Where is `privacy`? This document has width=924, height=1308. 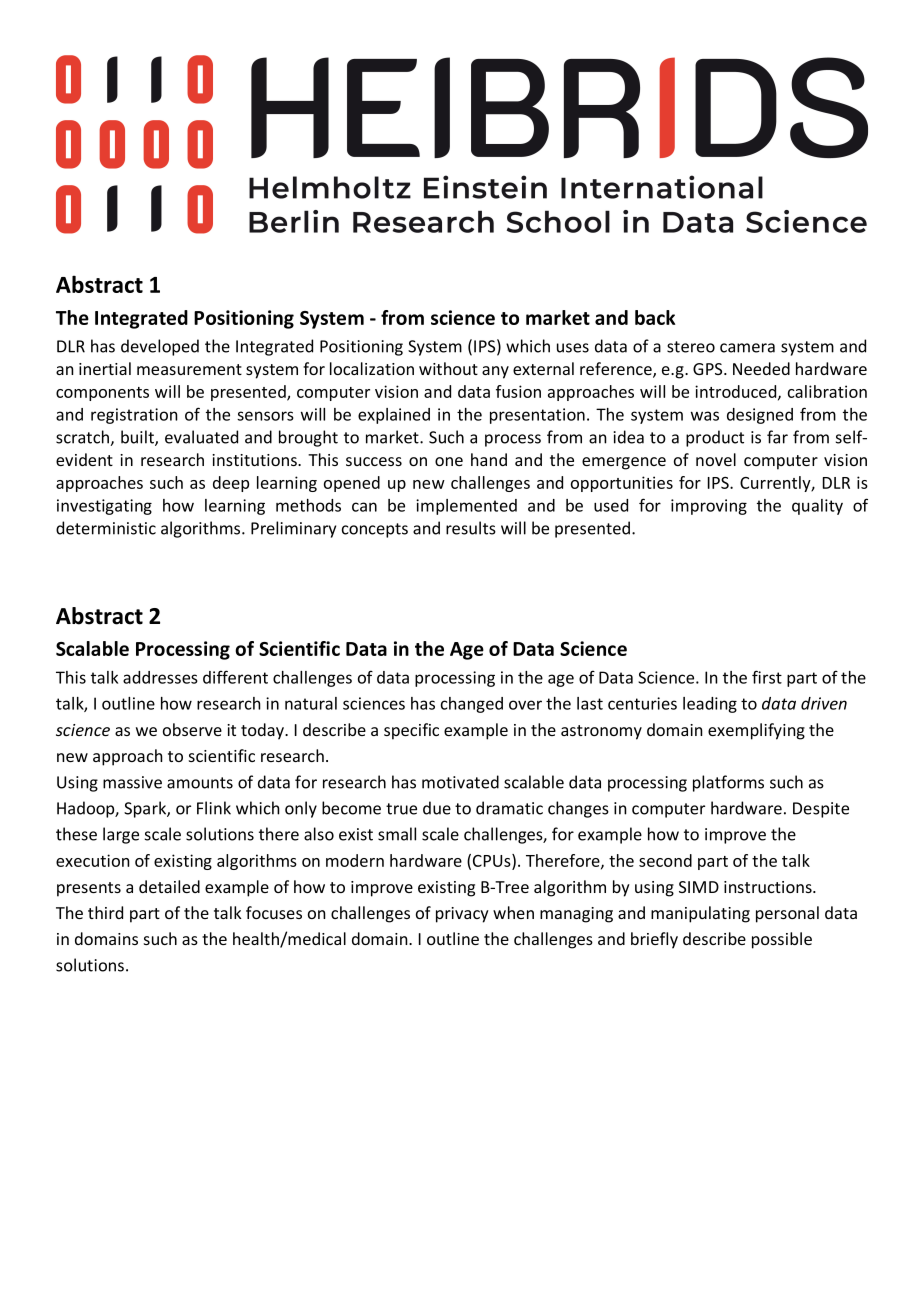
privacy is located at coordinates (462, 915).
